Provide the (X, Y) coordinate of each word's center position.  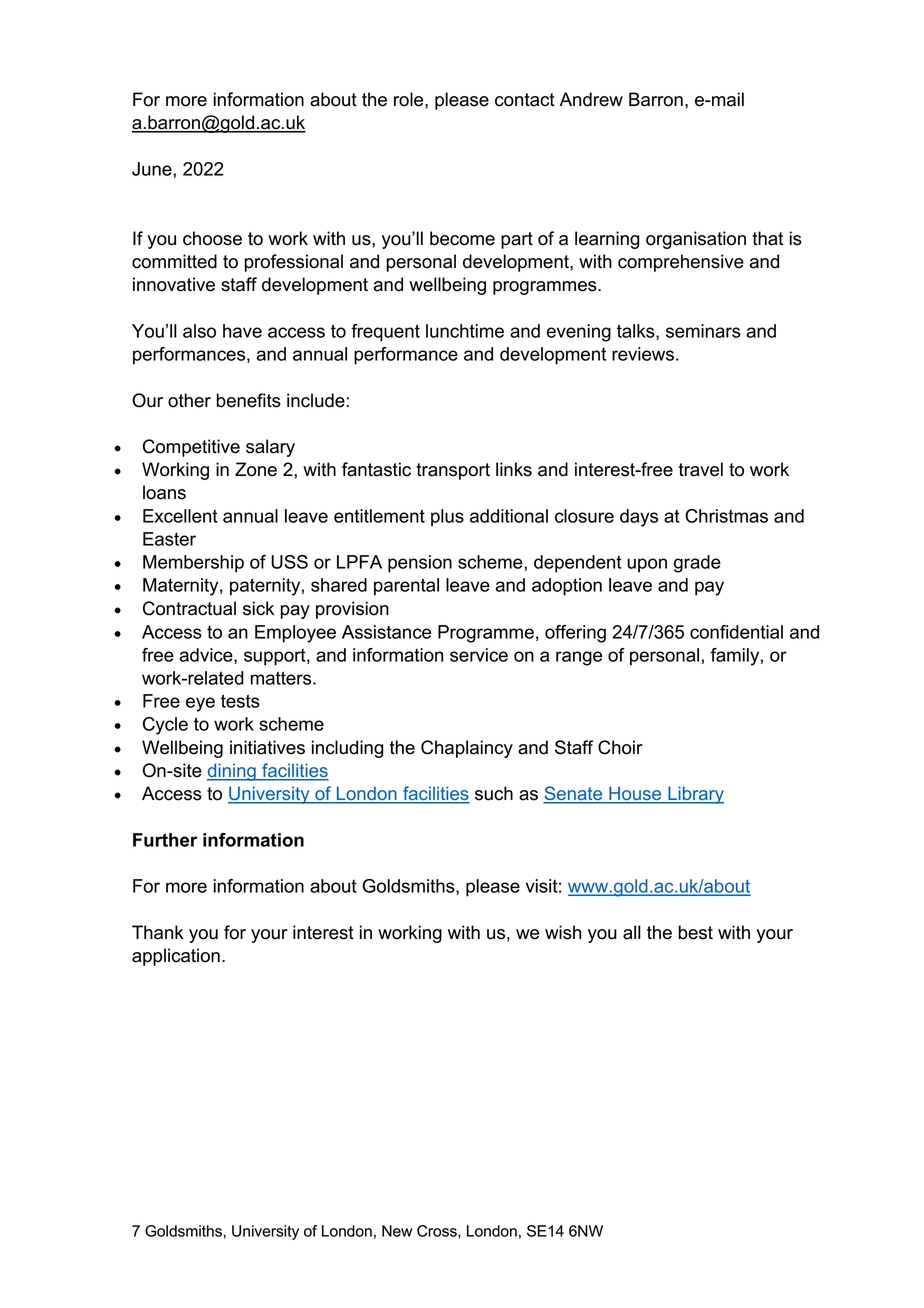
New (397, 1231)
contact (525, 100)
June (153, 169)
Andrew (591, 99)
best (696, 932)
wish (563, 932)
